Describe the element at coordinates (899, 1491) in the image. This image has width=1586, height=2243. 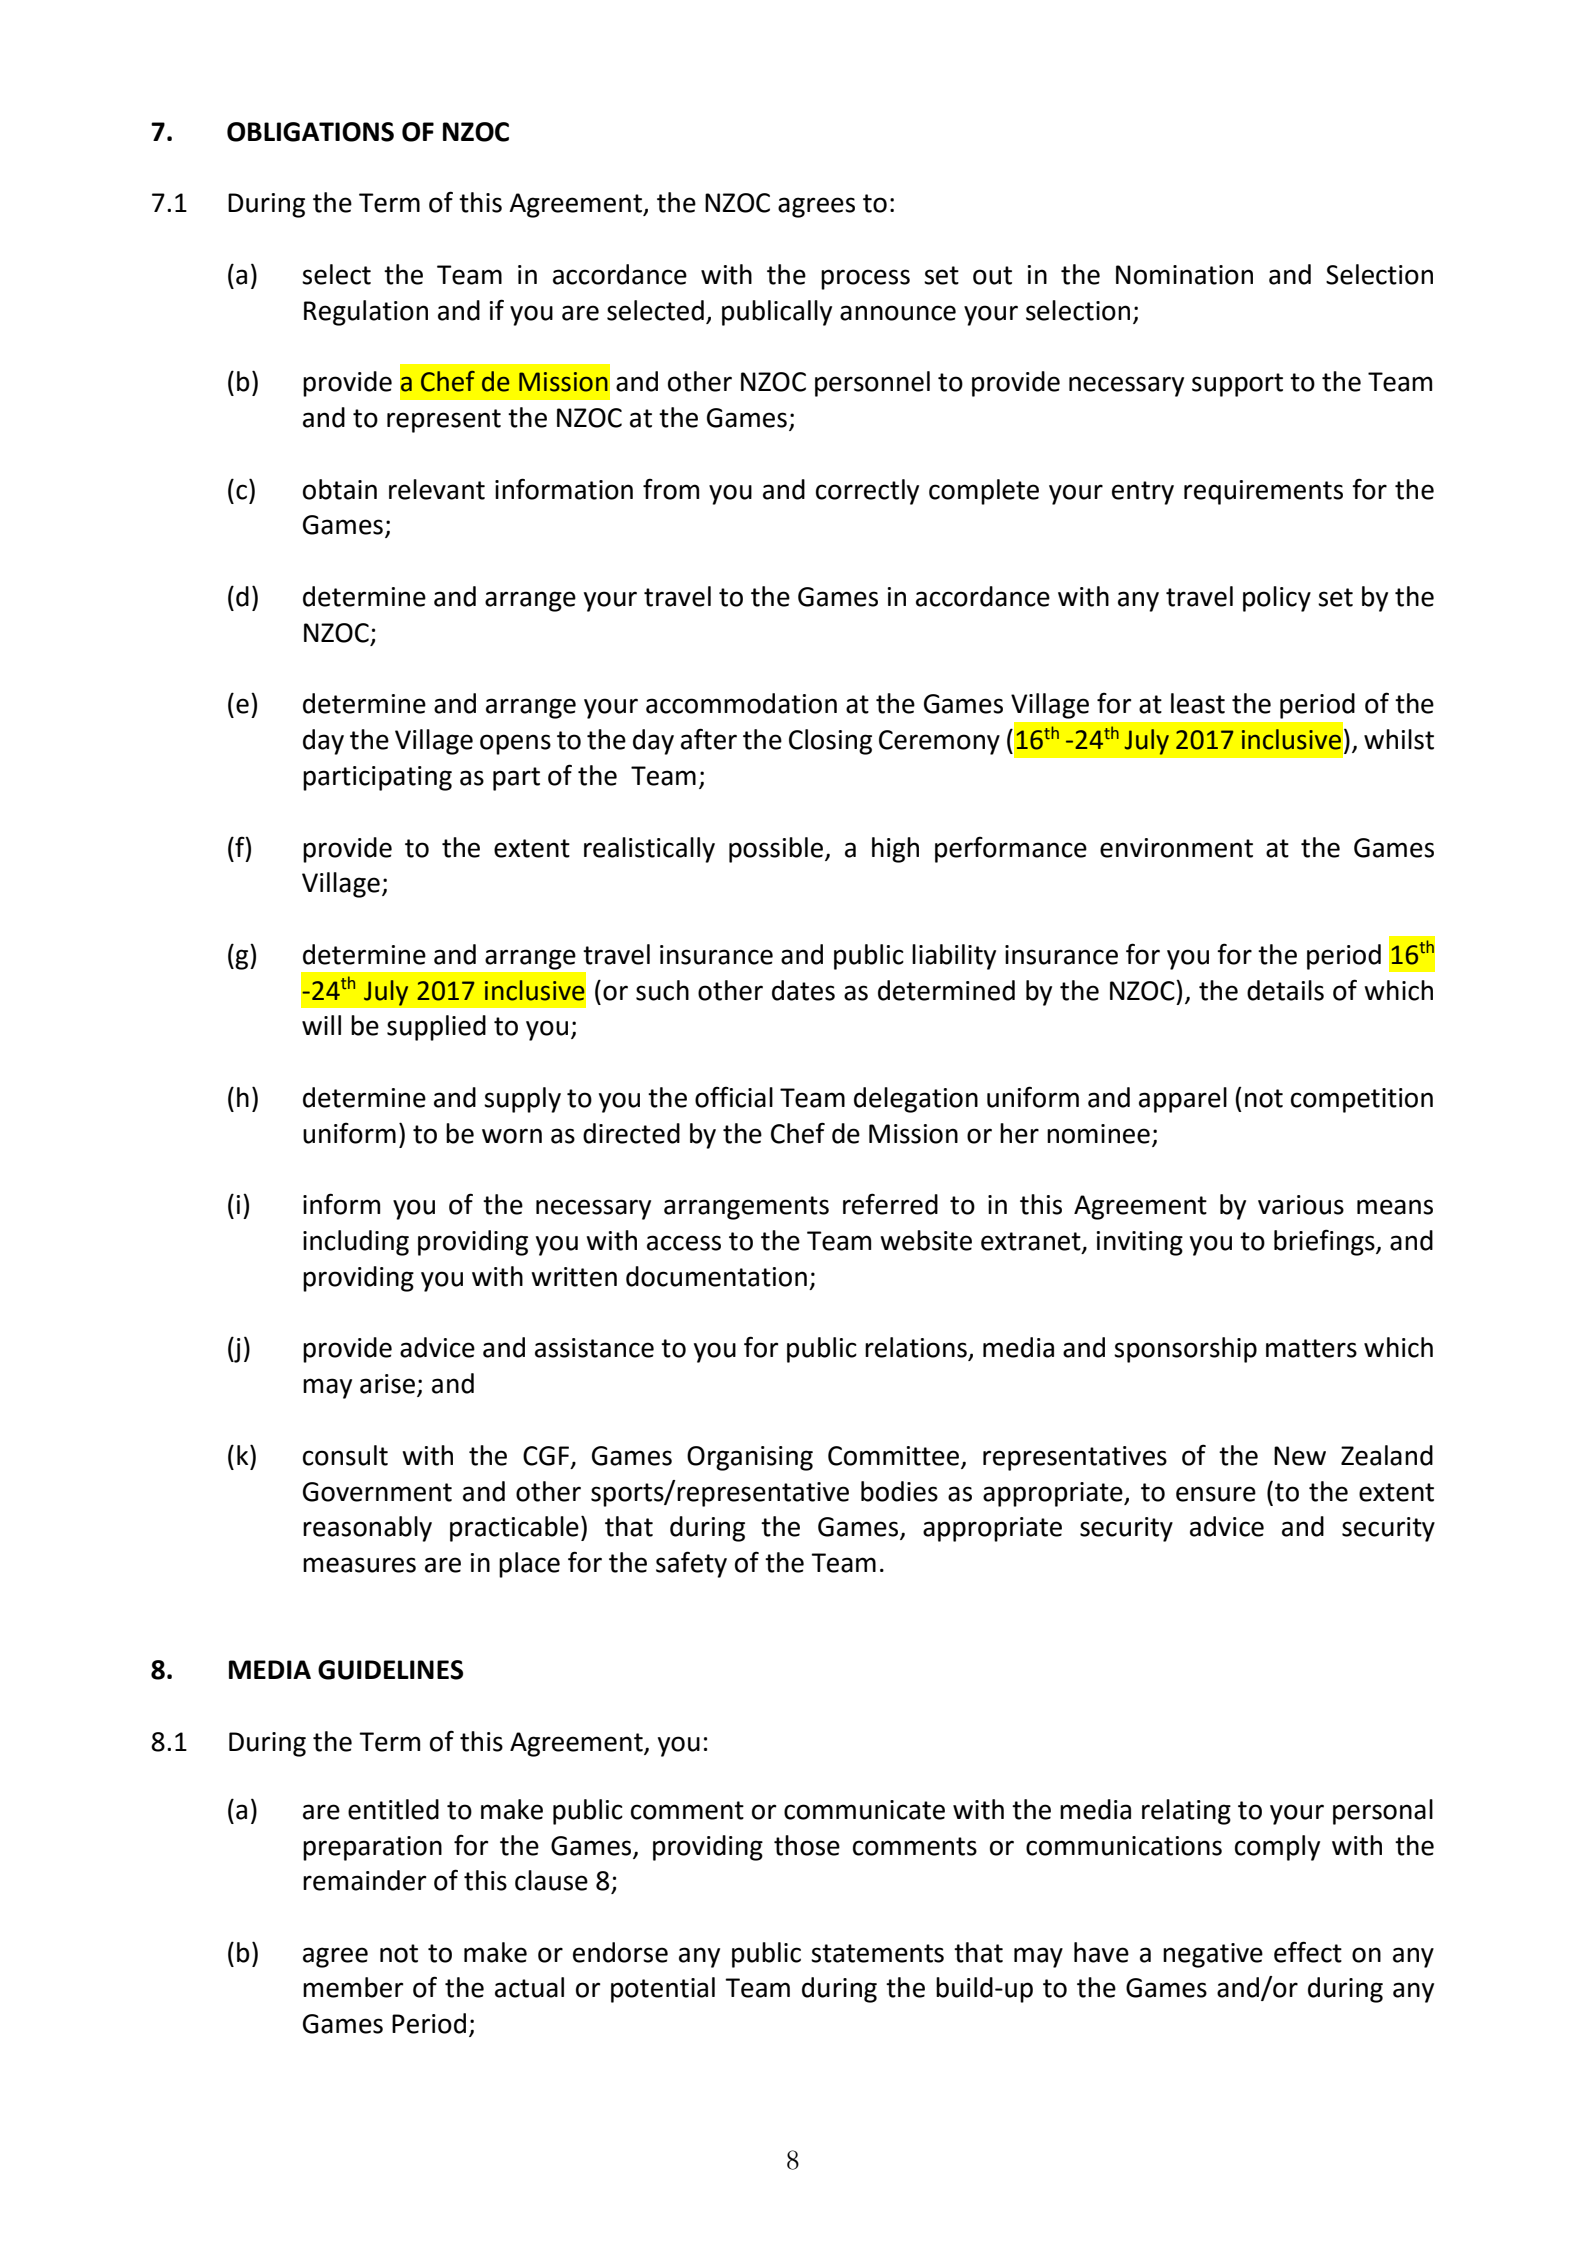
I see `bodies` at that location.
